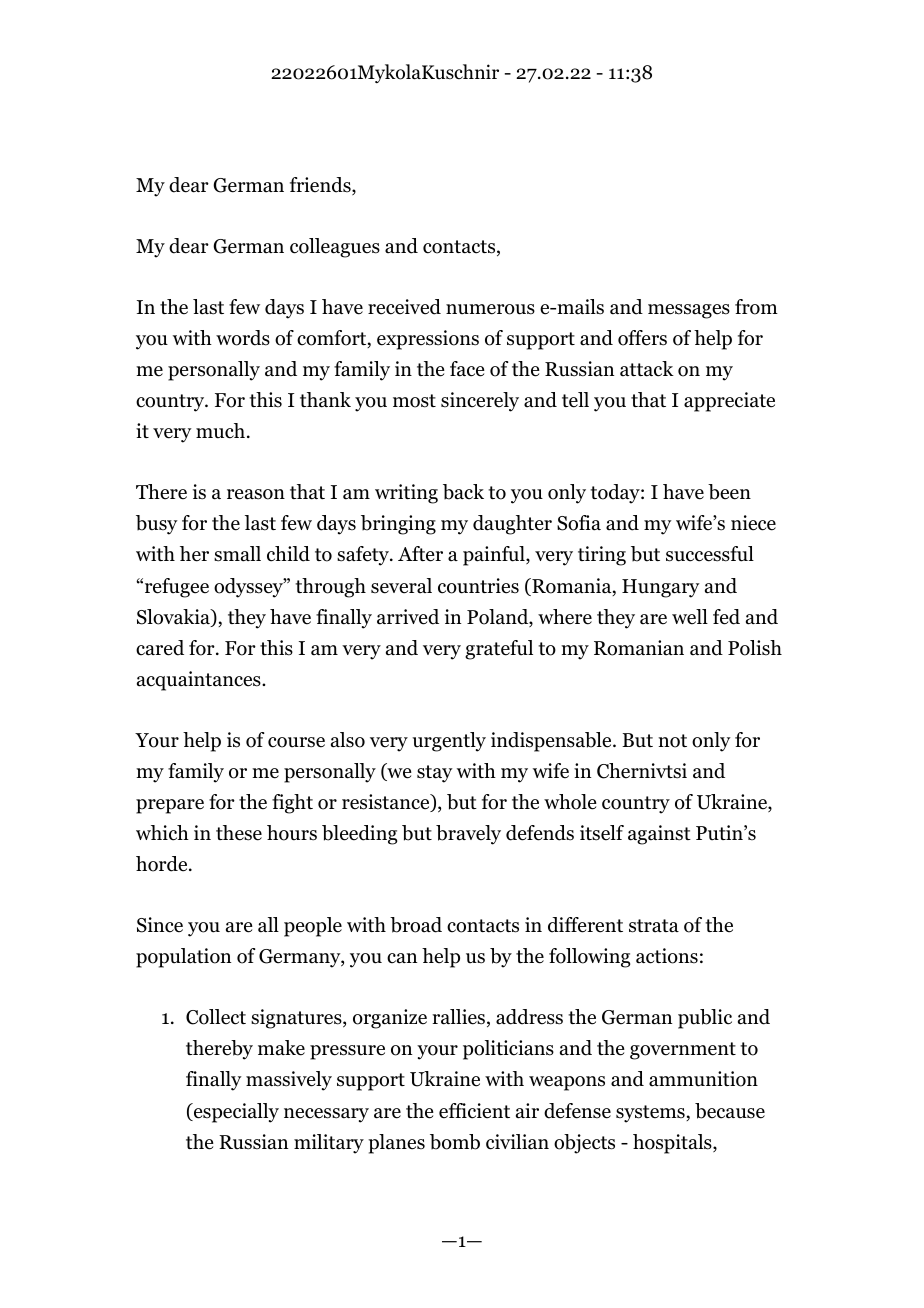 The width and height of the image is (924, 1308). What do you see at coordinates (499, 650) in the image?
I see `grateful` at bounding box center [499, 650].
